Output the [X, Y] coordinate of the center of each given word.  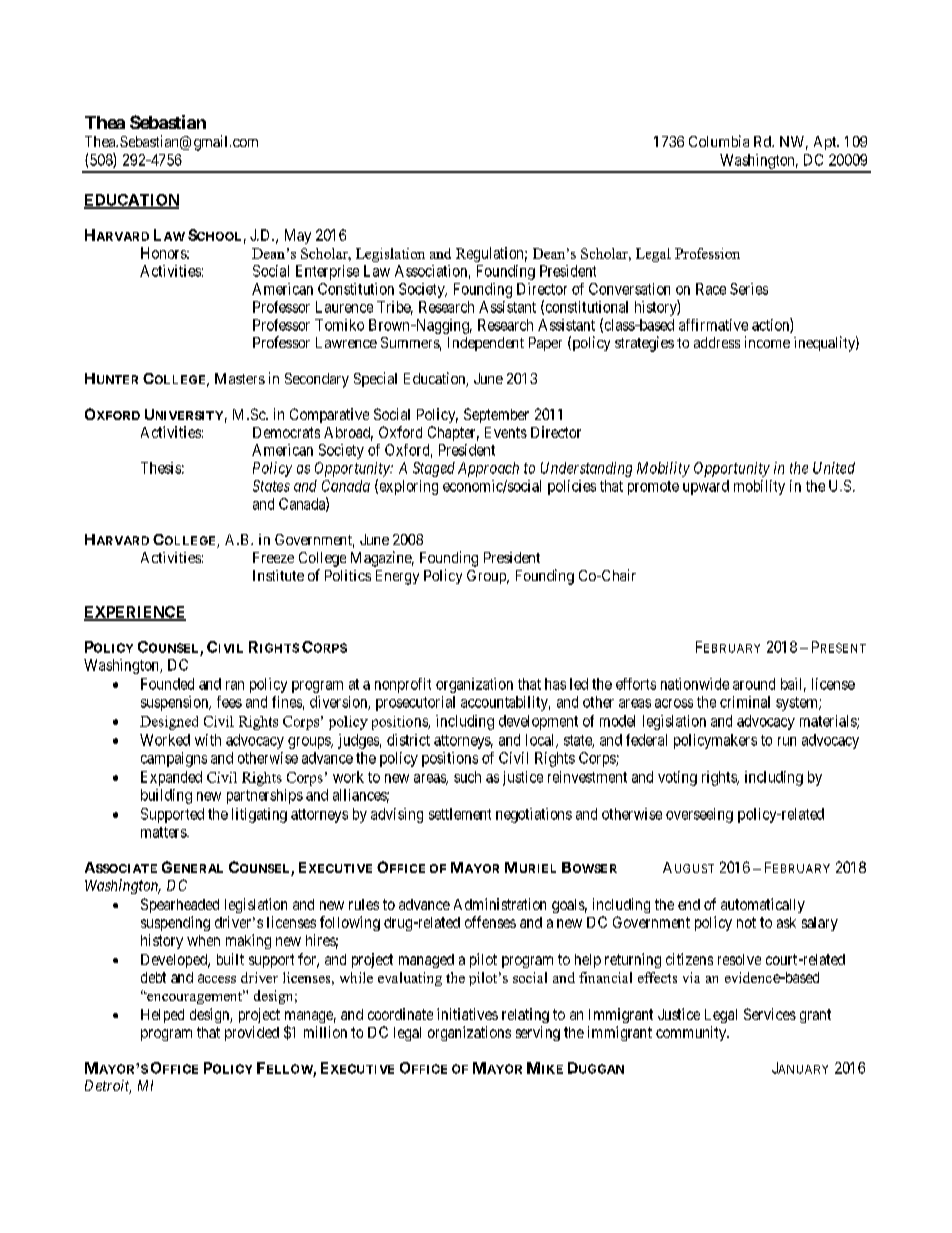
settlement [460, 814]
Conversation [629, 289]
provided [252, 1033]
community [692, 1033]
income [767, 342]
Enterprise [327, 272]
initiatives [467, 1014]
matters [164, 832]
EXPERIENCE [135, 613]
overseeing [699, 815]
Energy [397, 577]
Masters [240, 378]
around [754, 684]
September [496, 415]
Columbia [719, 141]
